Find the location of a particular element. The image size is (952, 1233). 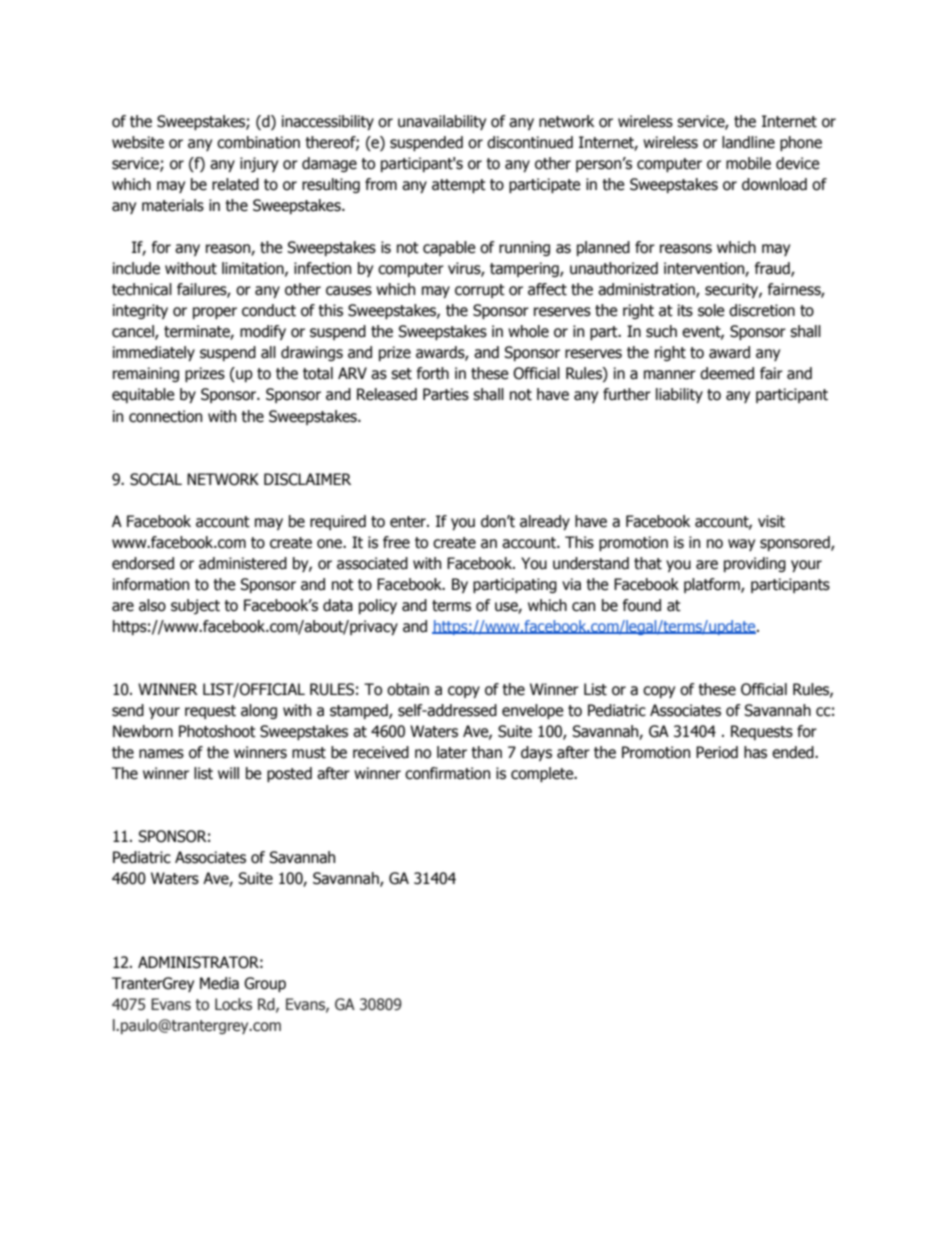

free is located at coordinates (396, 542).
